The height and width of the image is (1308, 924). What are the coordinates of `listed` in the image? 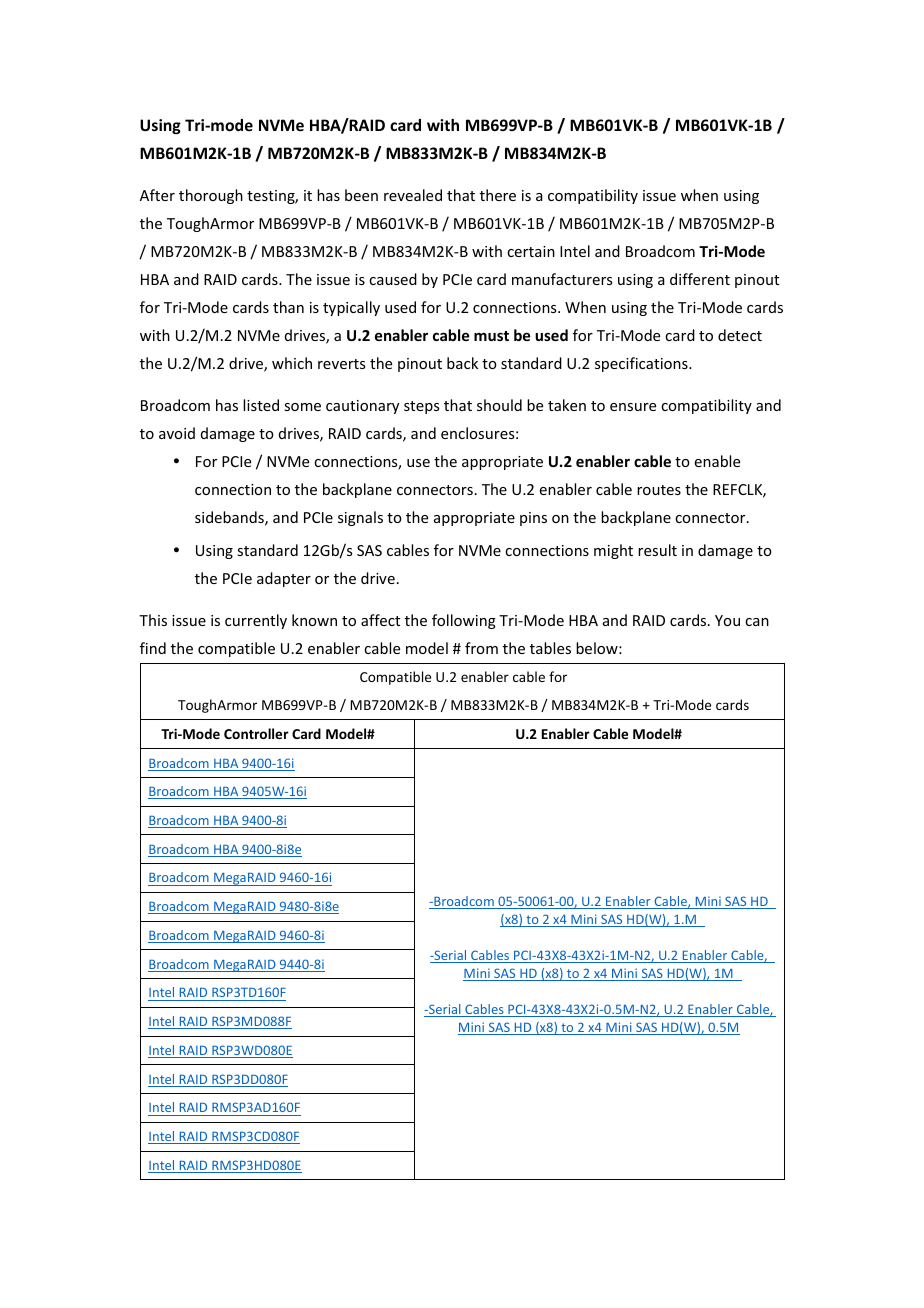 It's located at (261, 405).
